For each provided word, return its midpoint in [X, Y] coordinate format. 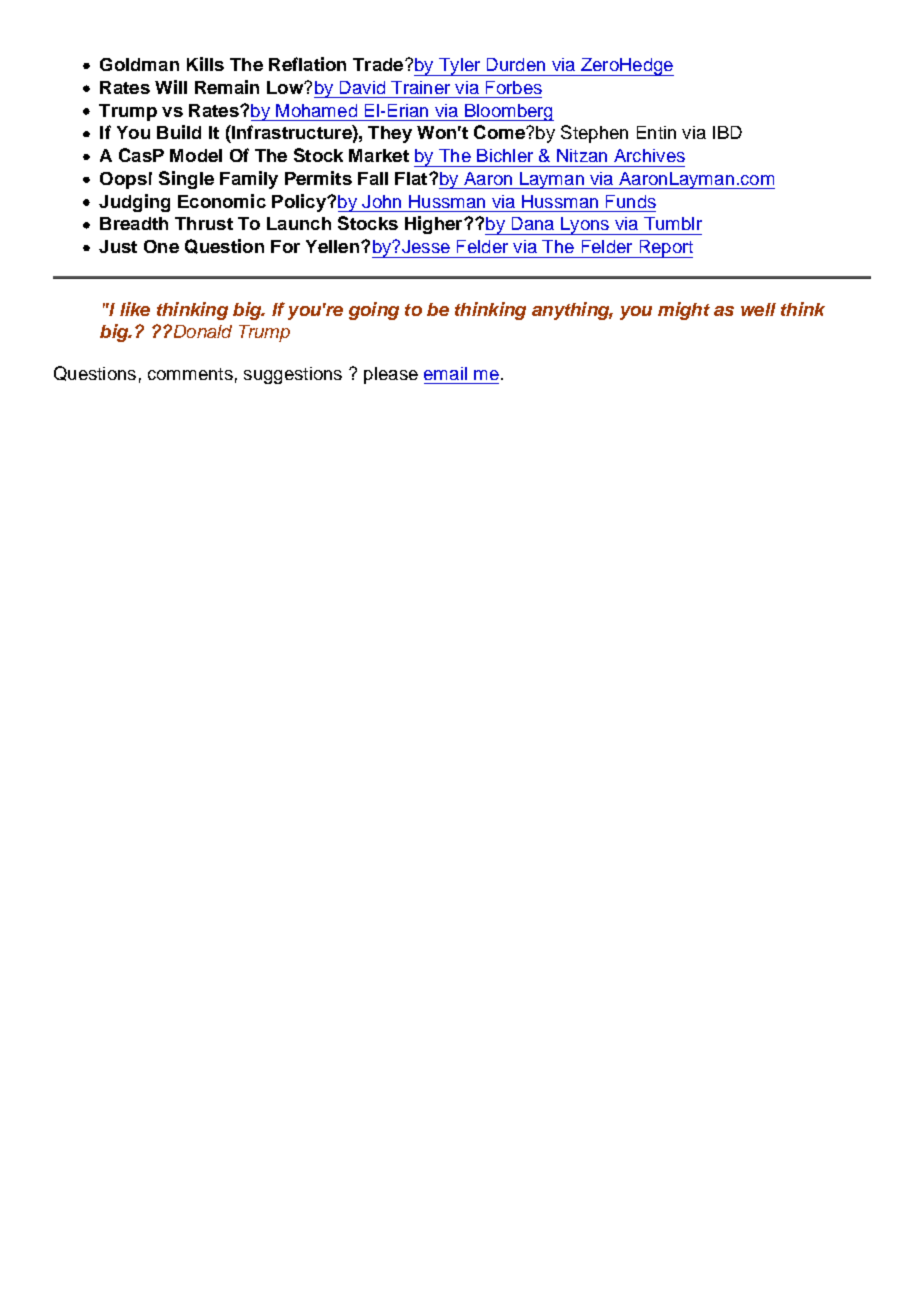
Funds [631, 201]
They [390, 134]
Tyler [460, 67]
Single [186, 180]
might [684, 311]
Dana [533, 223]
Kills [205, 64]
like [135, 309]
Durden [516, 64]
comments [190, 374]
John [381, 201]
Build [179, 132]
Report [665, 249]
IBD [727, 132]
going [374, 311]
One [161, 246]
